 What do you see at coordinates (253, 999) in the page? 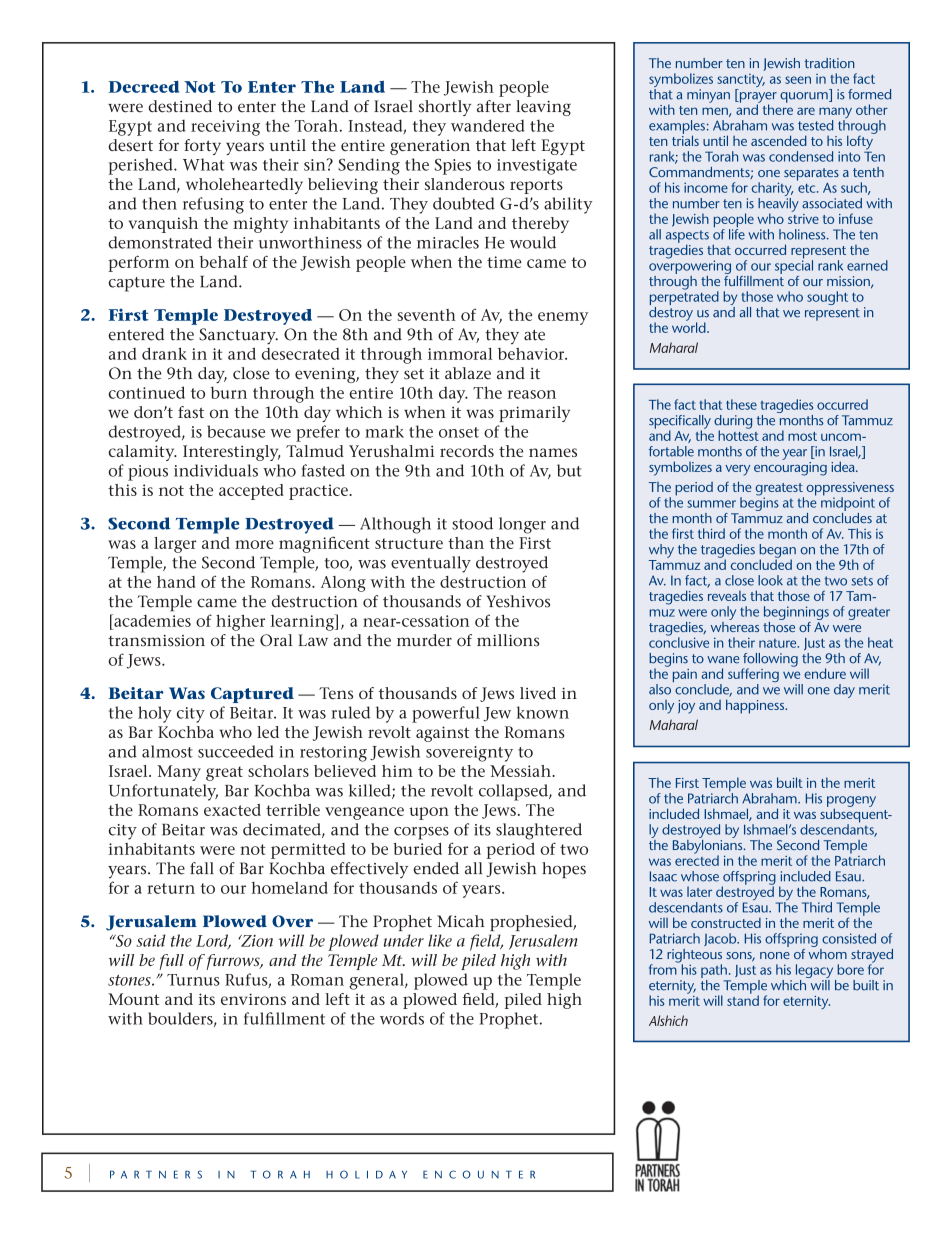
I see `environs` at bounding box center [253, 999].
